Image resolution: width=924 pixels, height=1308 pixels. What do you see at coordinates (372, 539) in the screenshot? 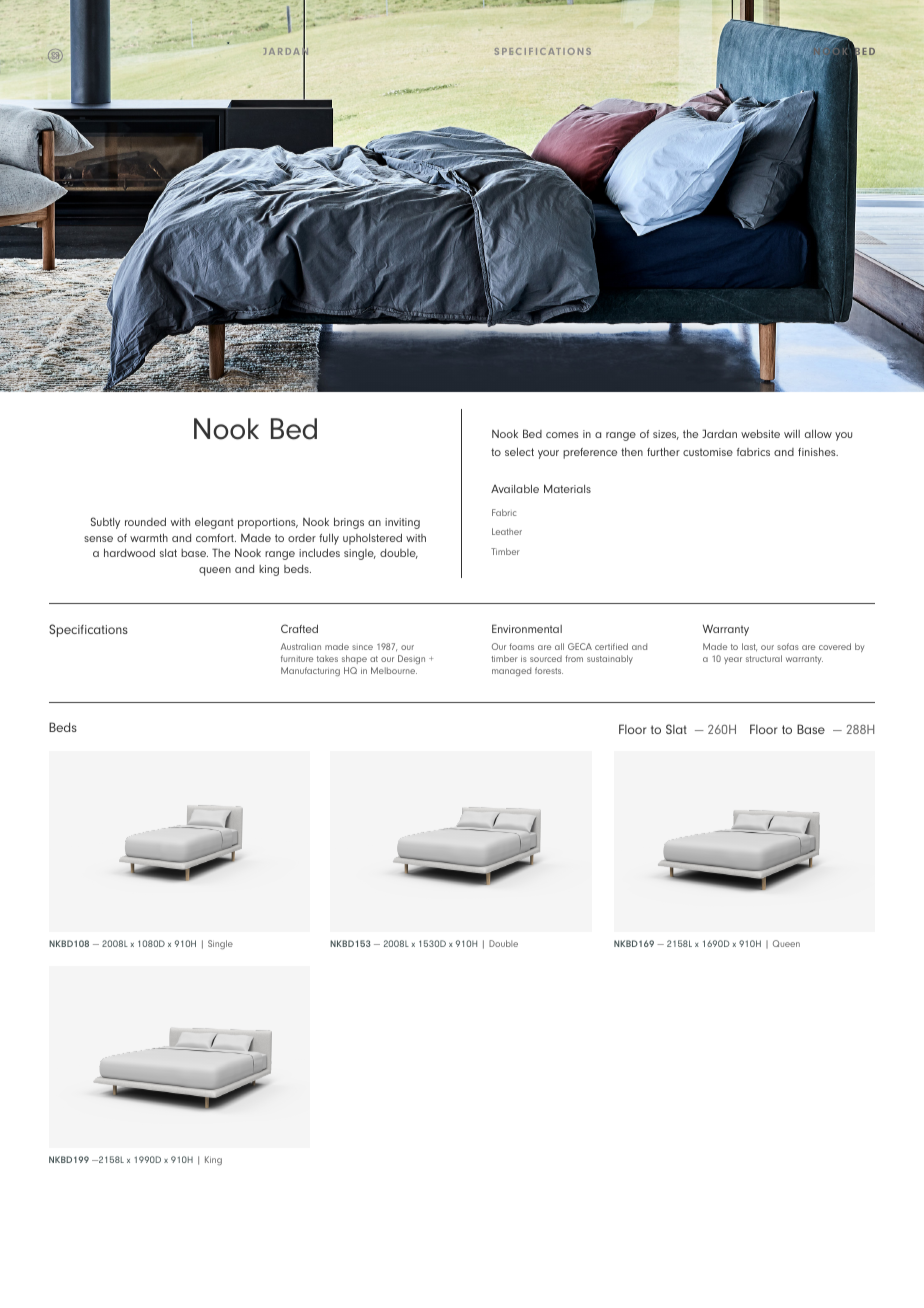
I see `upholstered` at bounding box center [372, 539].
